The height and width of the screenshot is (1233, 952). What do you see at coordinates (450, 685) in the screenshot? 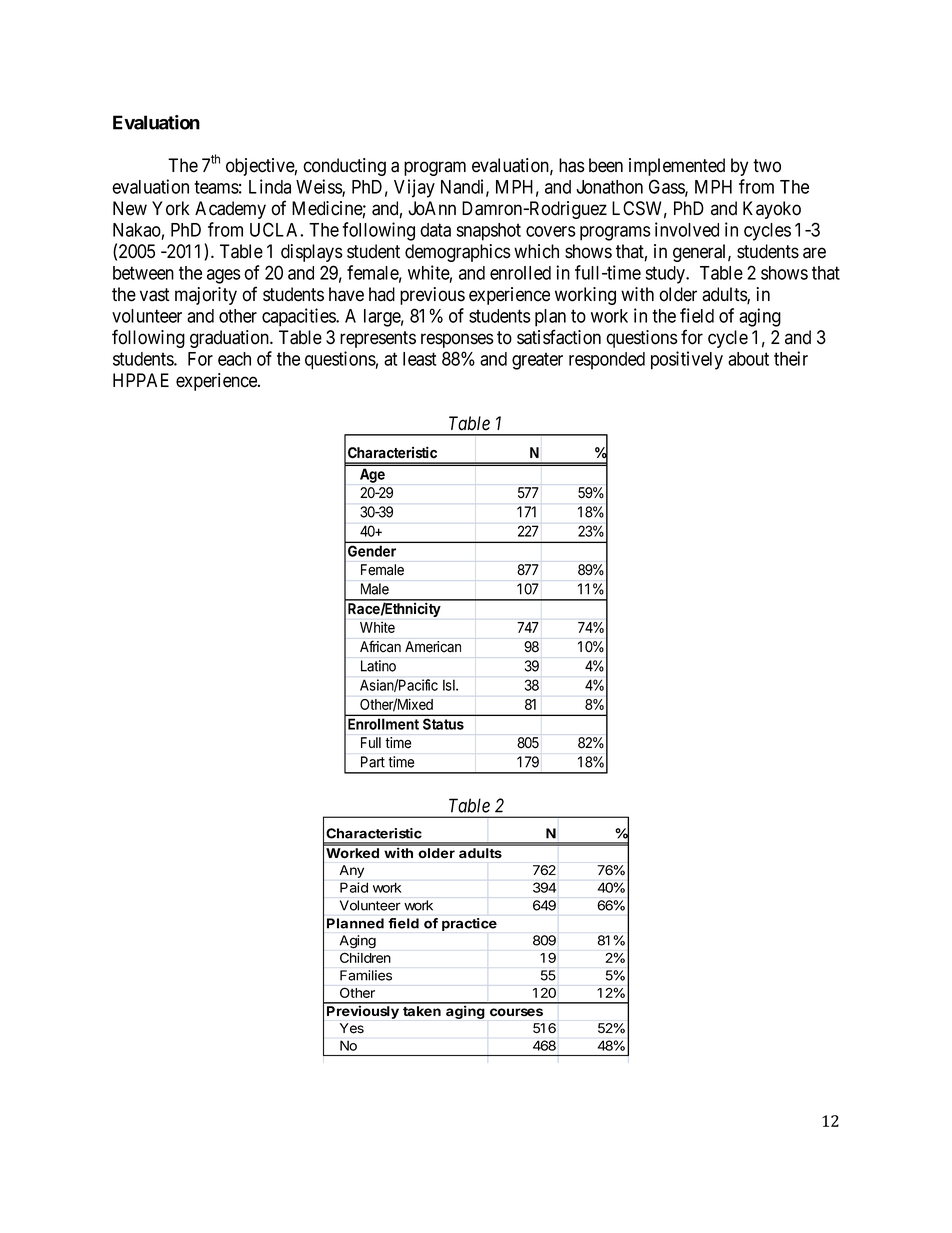
I see `Isl` at bounding box center [450, 685].
